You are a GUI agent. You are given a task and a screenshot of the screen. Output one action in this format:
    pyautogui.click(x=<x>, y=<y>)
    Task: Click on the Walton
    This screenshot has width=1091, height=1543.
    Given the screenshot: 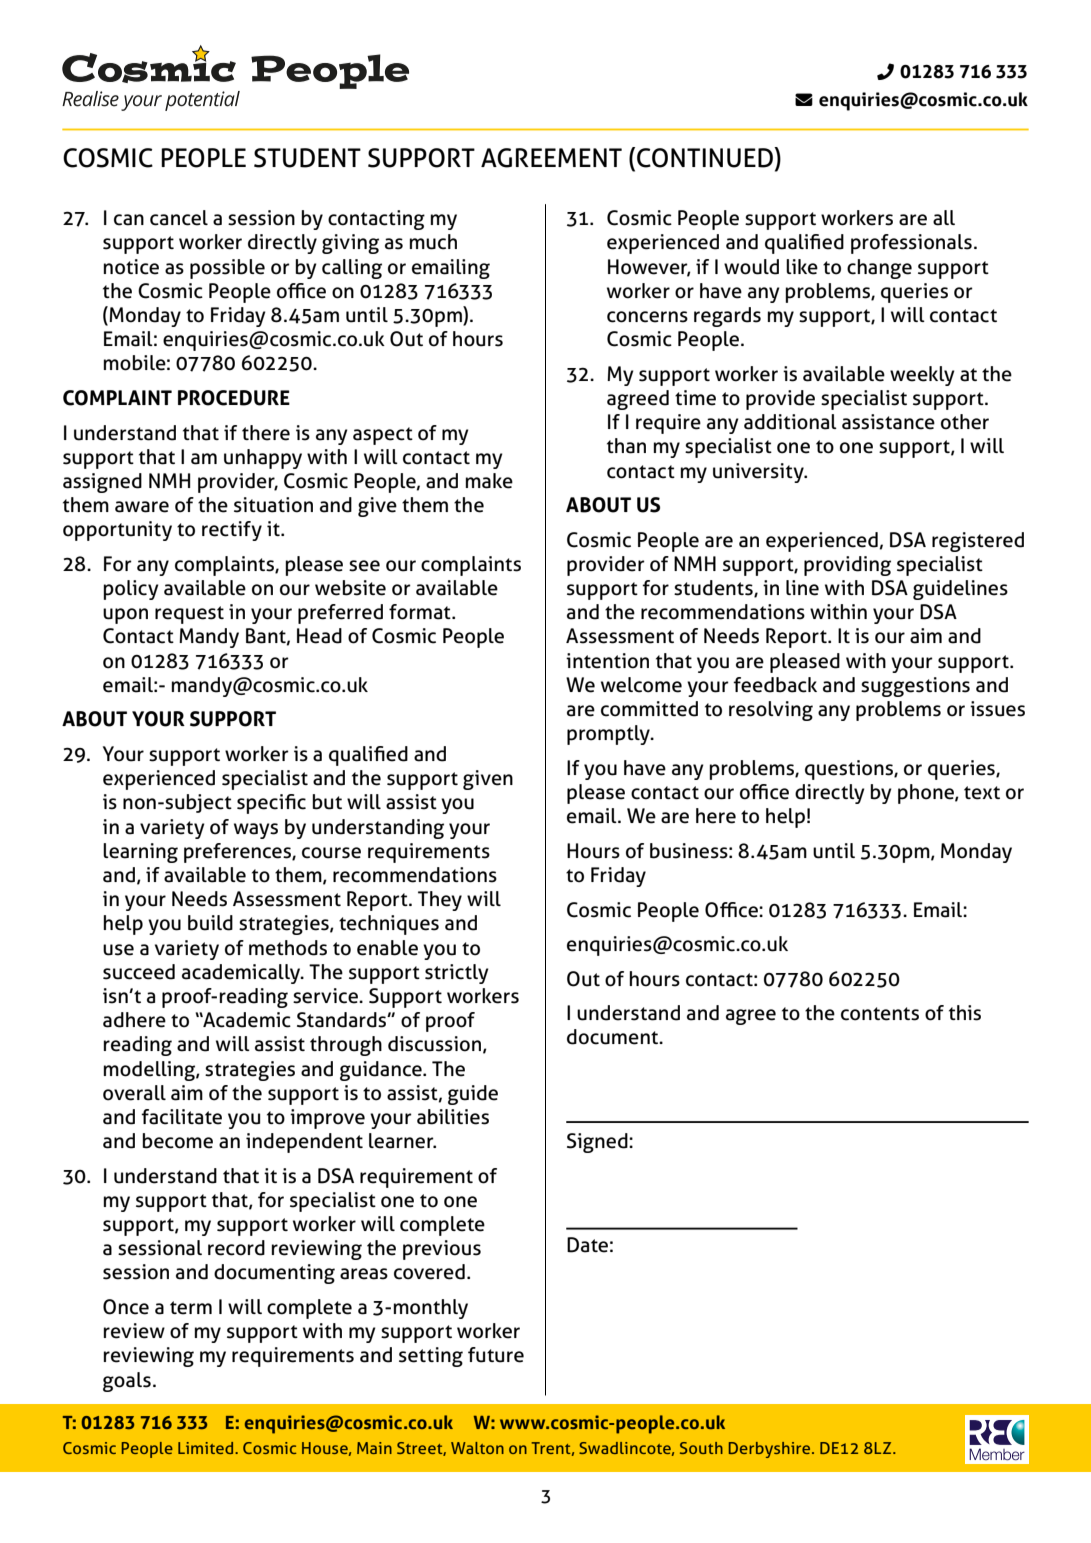 What is the action you would take?
    pyautogui.click(x=477, y=1448)
